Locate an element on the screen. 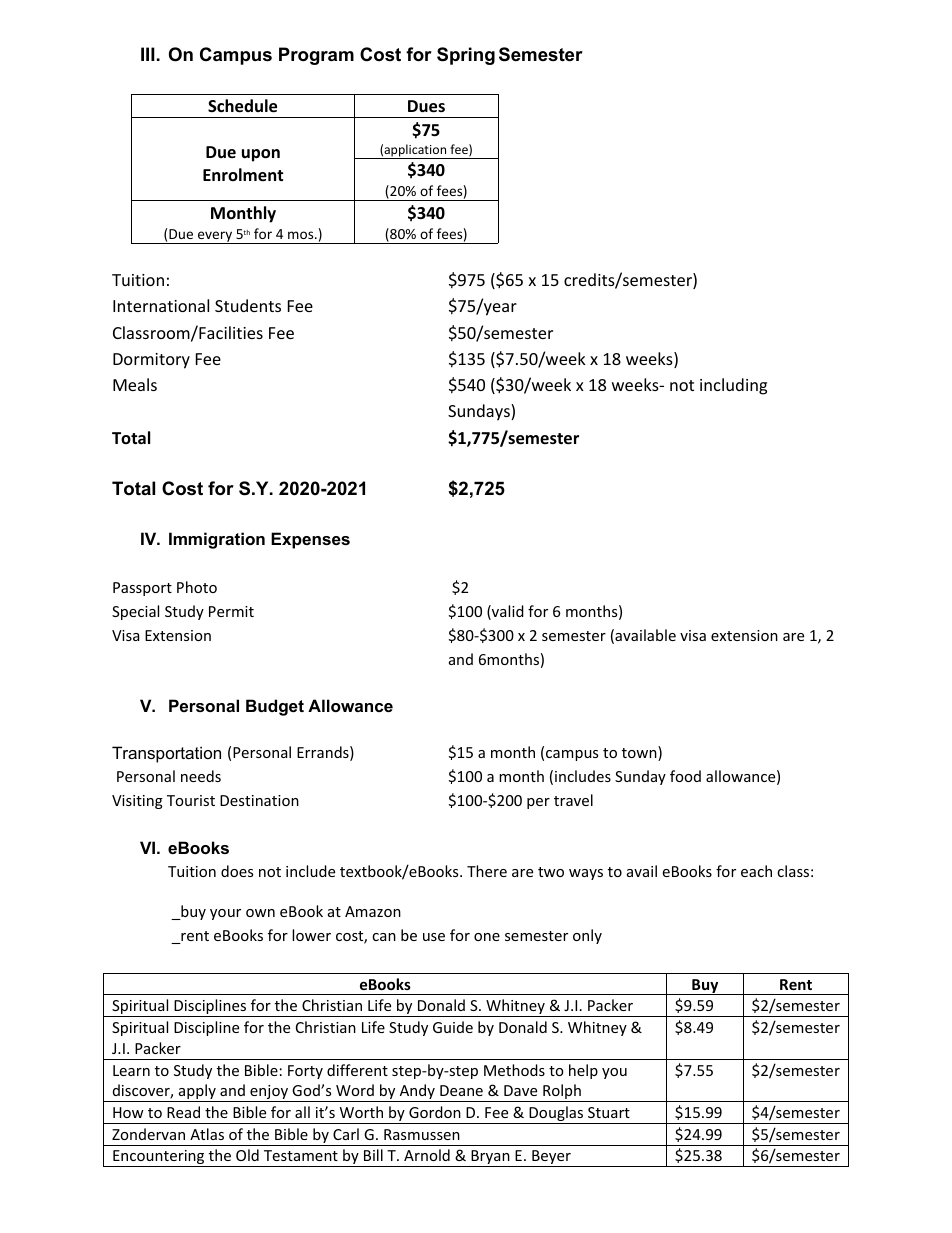 The height and width of the screenshot is (1233, 952). town is located at coordinates (640, 753).
